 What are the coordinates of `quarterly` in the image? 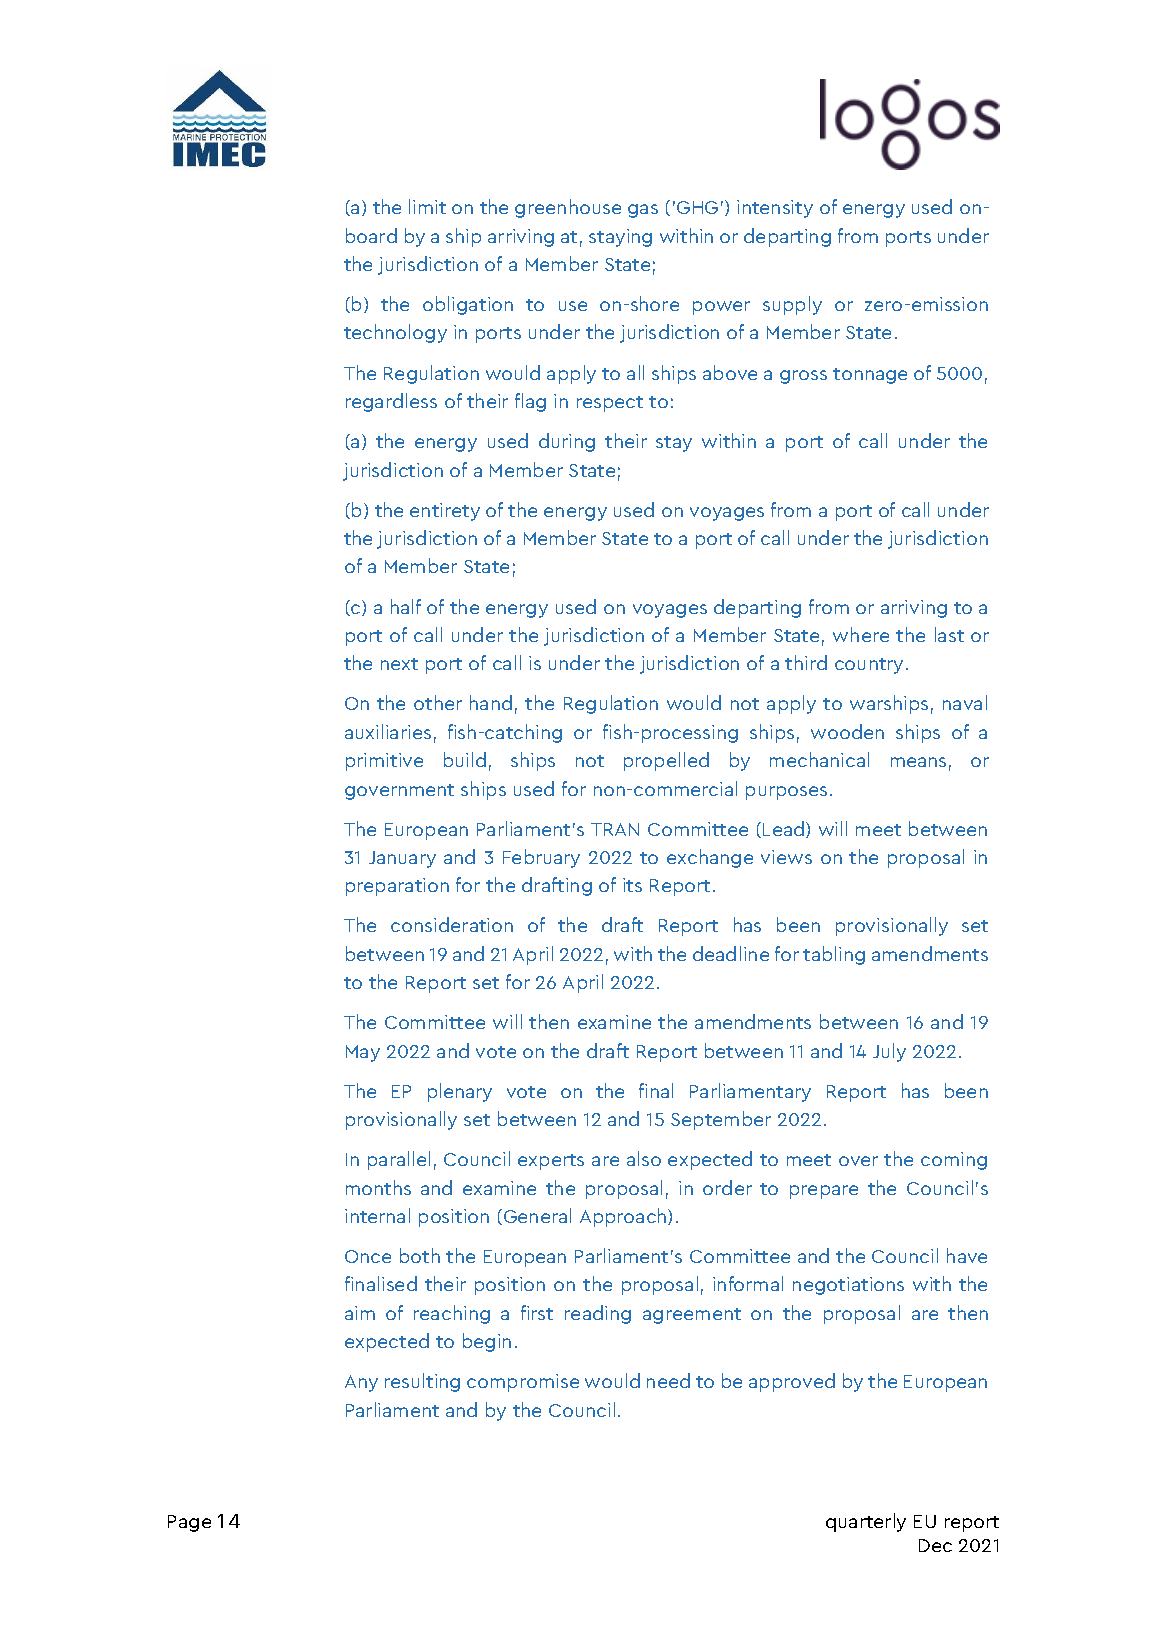 It's located at (866, 1522).
